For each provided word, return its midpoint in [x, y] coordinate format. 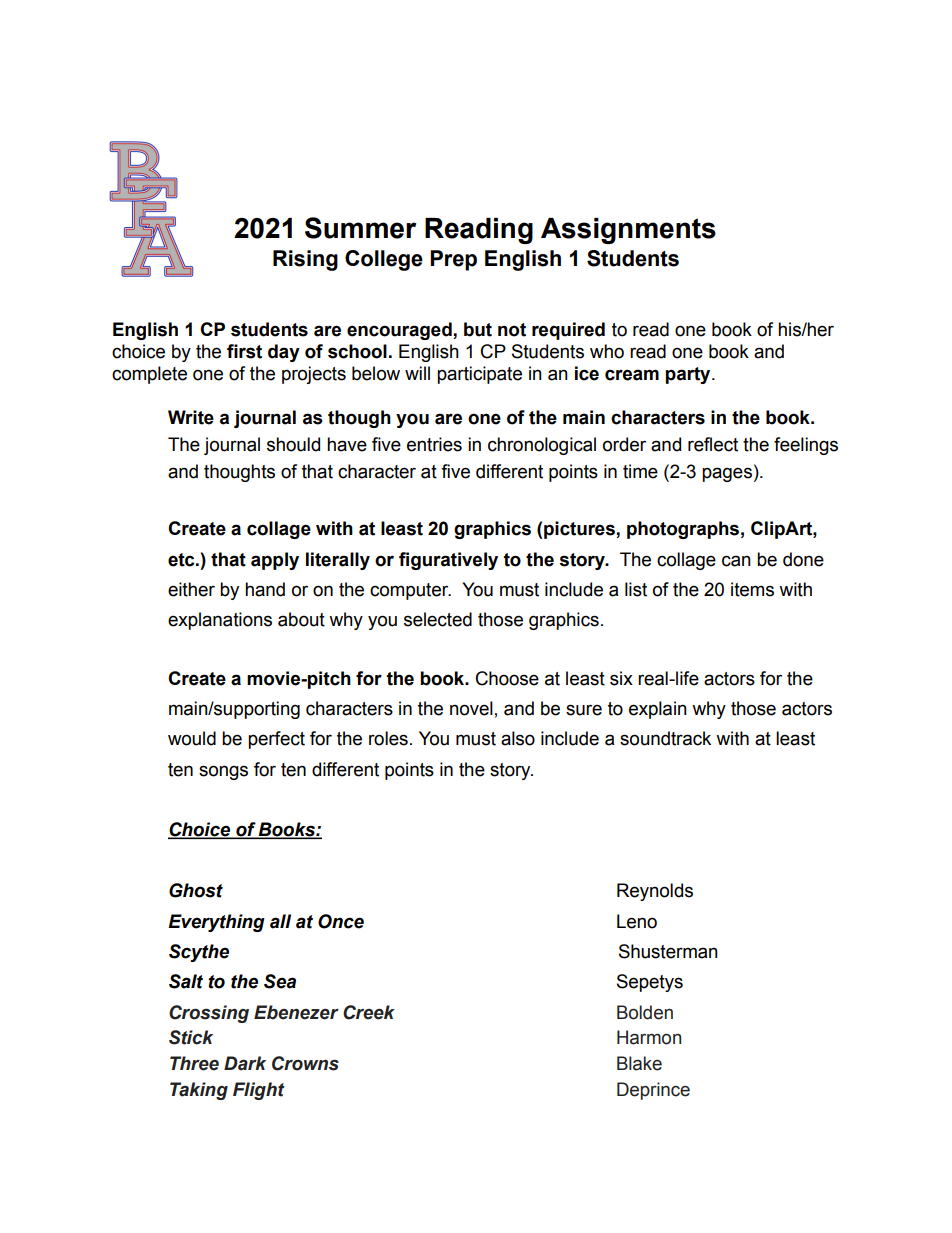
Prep [453, 260]
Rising [305, 260]
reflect [713, 444]
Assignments [628, 231]
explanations [220, 621]
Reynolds [655, 892]
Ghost [196, 890]
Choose [507, 678]
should [293, 444]
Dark [245, 1063]
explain [658, 710]
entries [434, 444]
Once [341, 921]
